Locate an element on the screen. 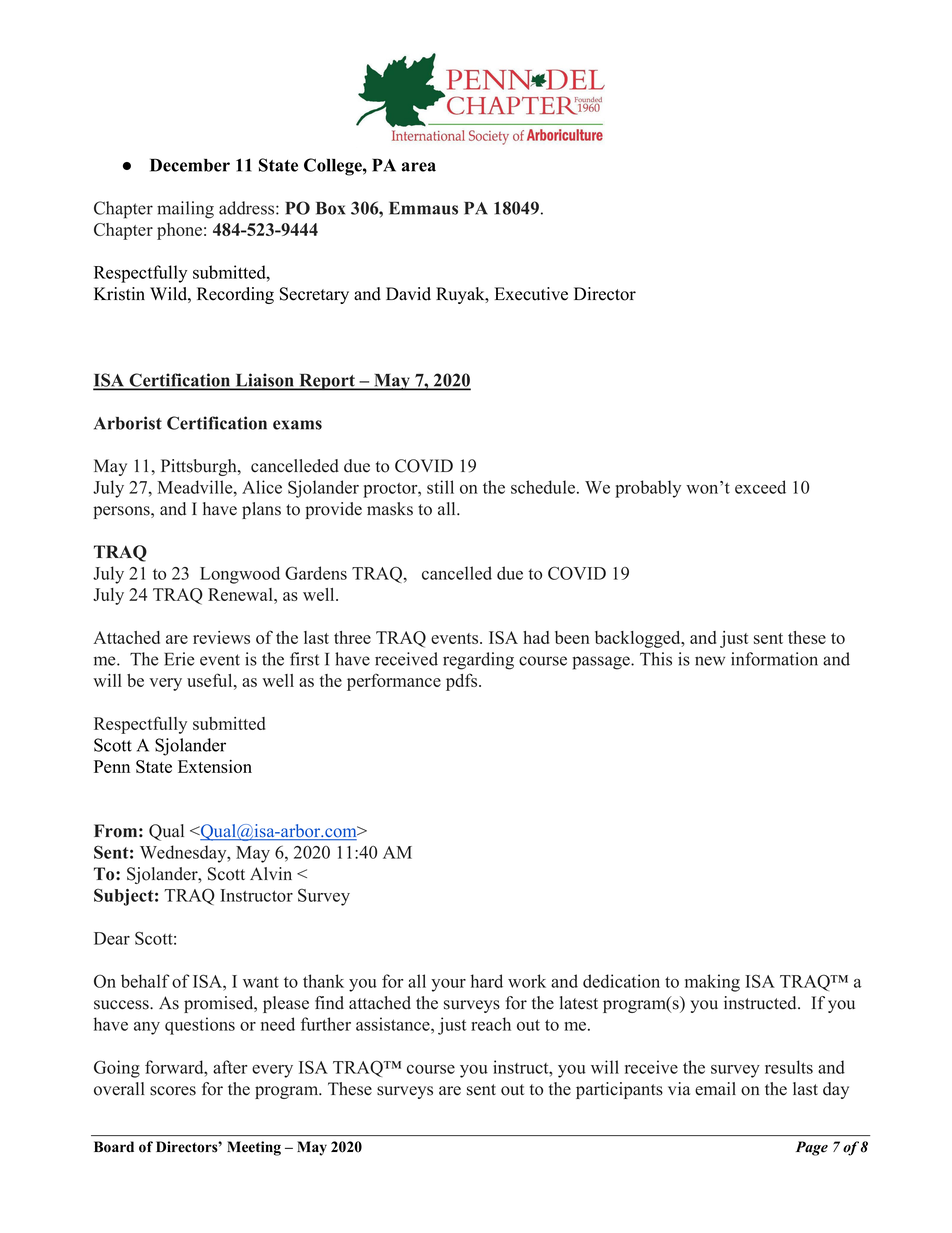 The image size is (952, 1233). reach is located at coordinates (491, 1024).
